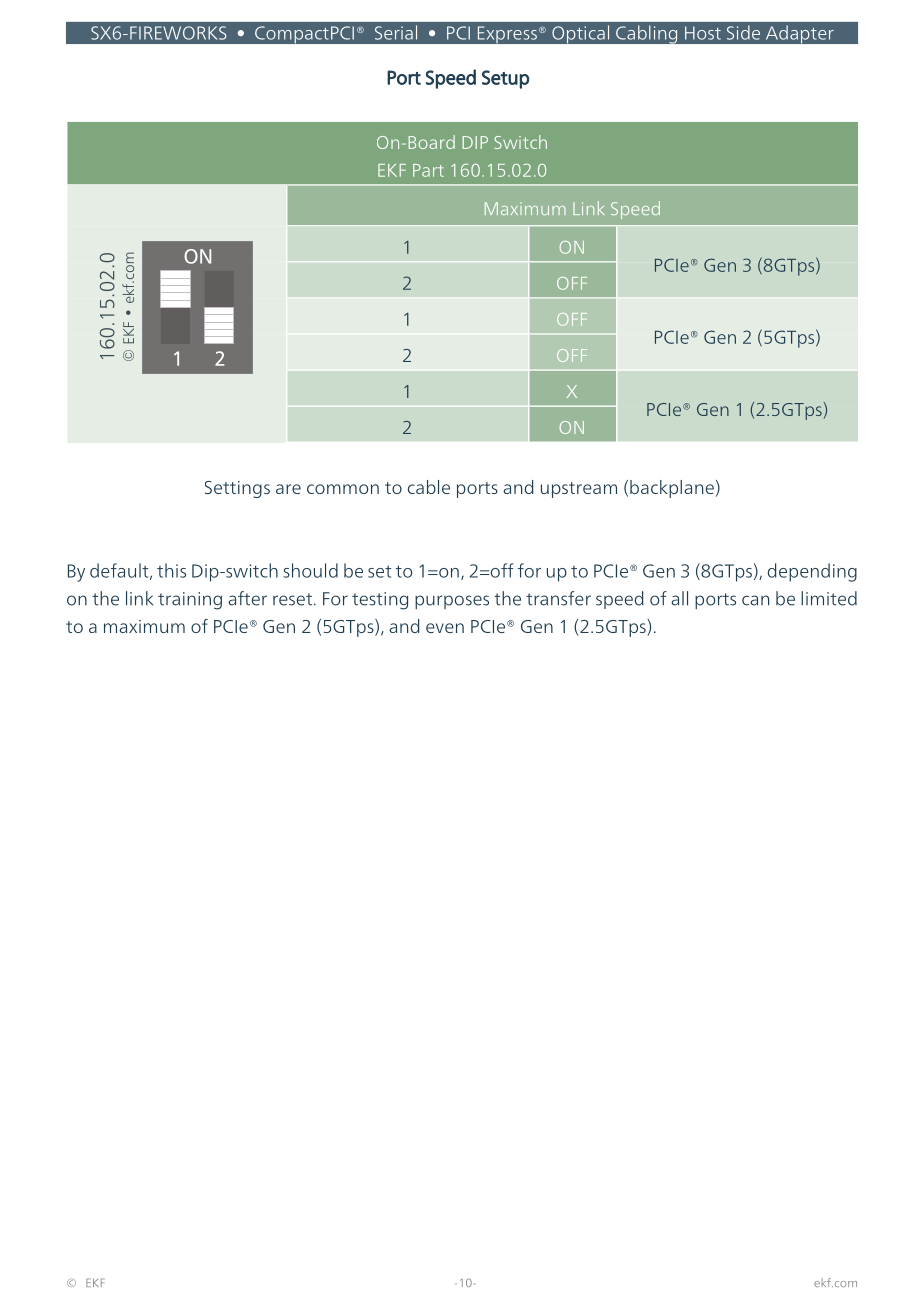 The image size is (924, 1308). What do you see at coordinates (452, 602) in the screenshot?
I see `purposes` at bounding box center [452, 602].
